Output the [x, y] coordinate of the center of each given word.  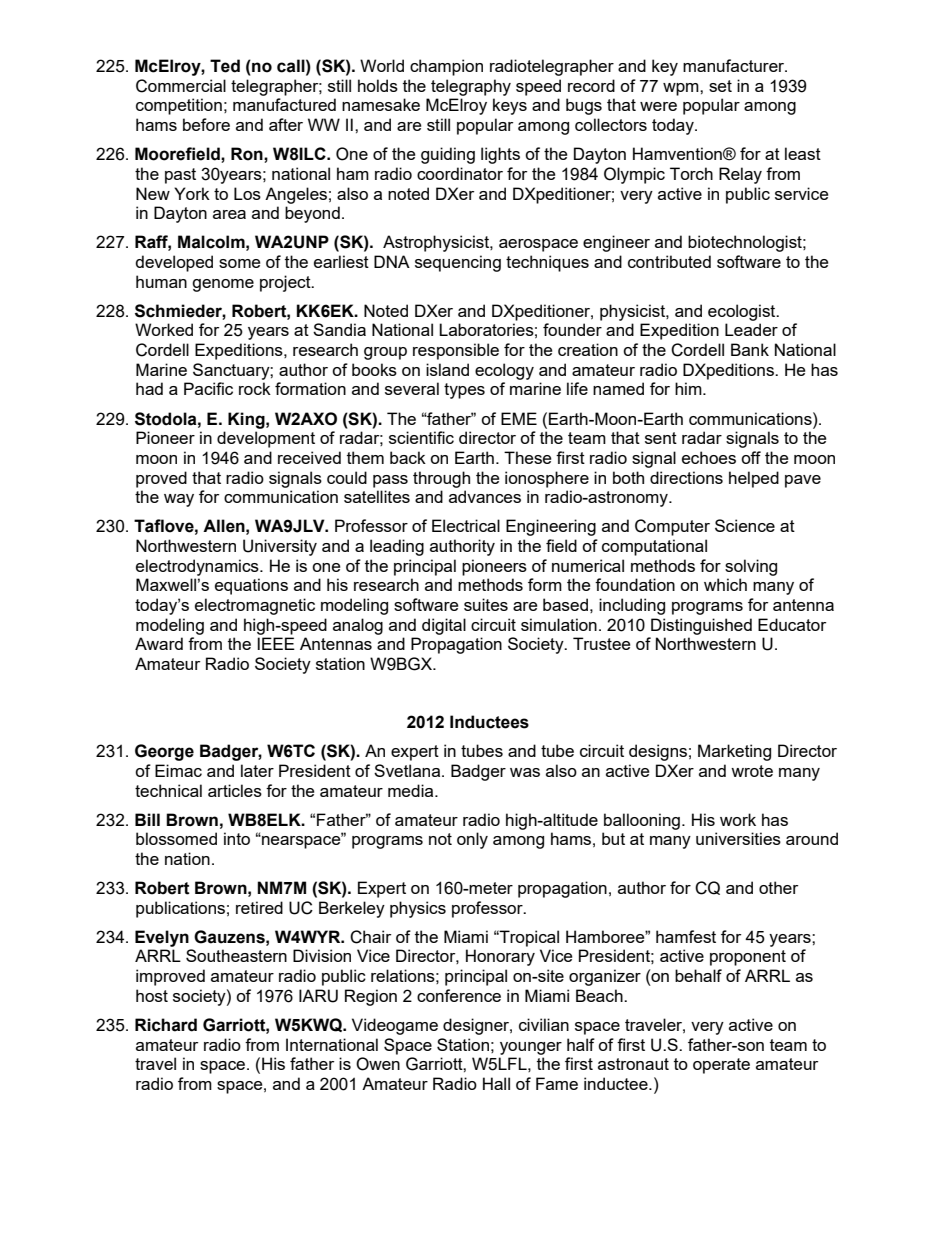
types [464, 391]
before [206, 124]
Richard [166, 1025]
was [525, 772]
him [689, 388]
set [720, 86]
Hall [496, 1083]
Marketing [734, 752]
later [257, 770]
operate [721, 1066]
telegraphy [471, 87]
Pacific [208, 388]
